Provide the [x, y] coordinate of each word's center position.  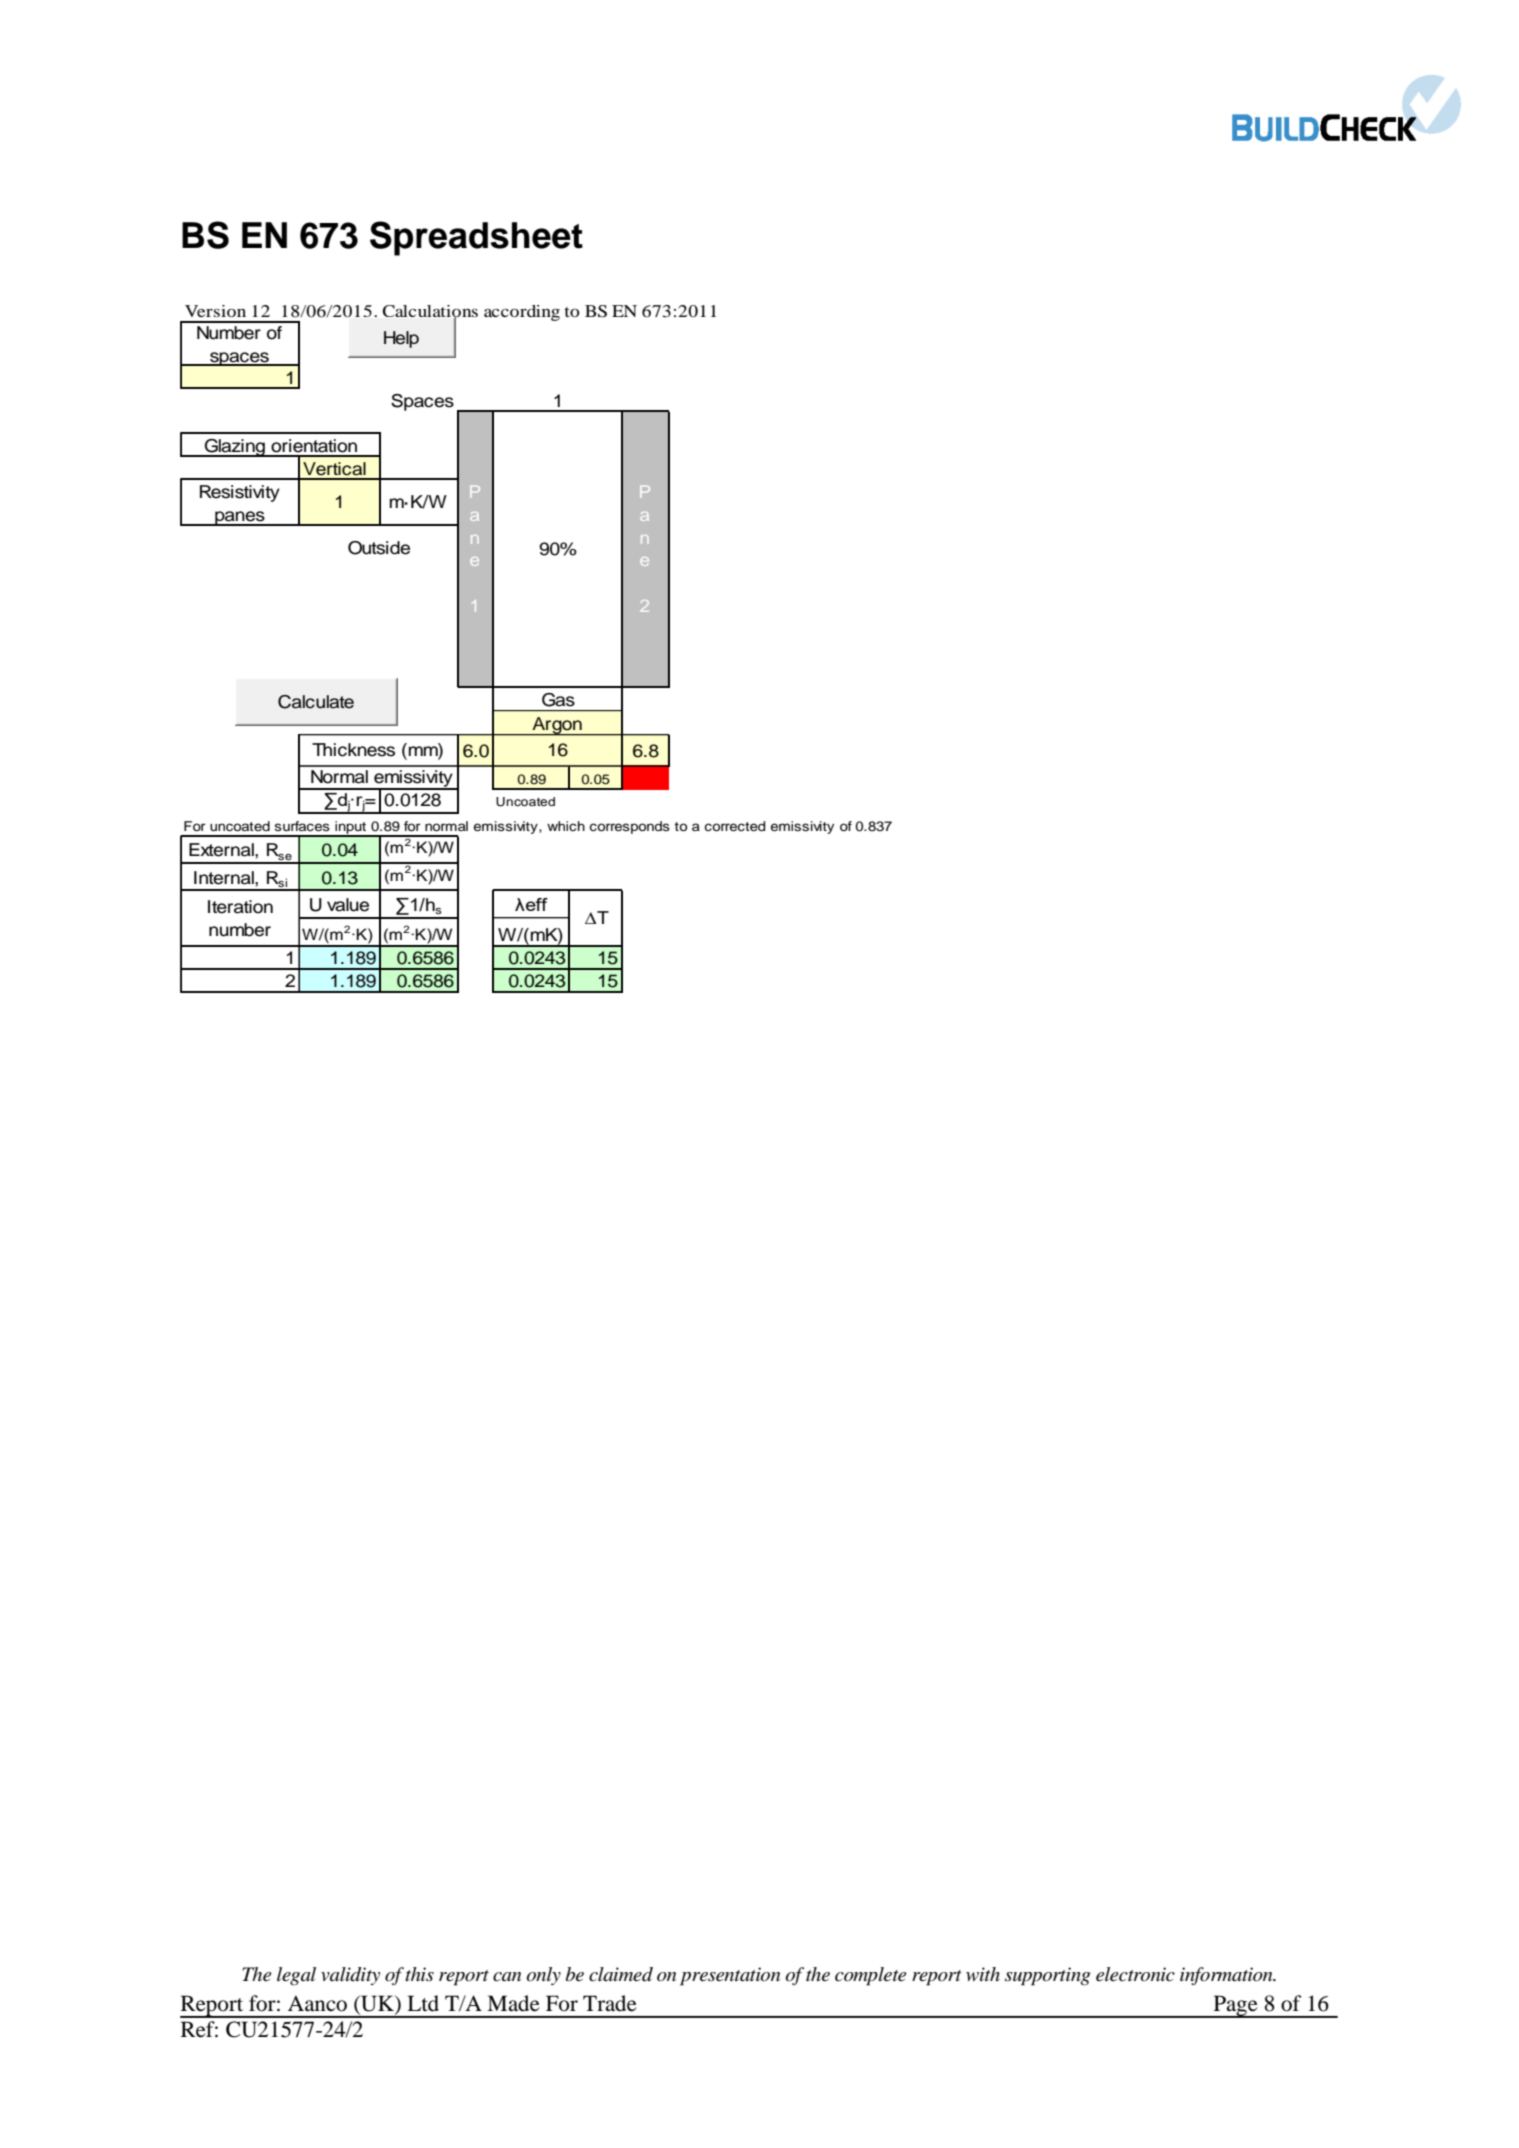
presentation [730, 1976]
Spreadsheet [476, 238]
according [522, 313]
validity [350, 1976]
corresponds [630, 827]
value [348, 905]
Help [401, 339]
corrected [735, 826]
